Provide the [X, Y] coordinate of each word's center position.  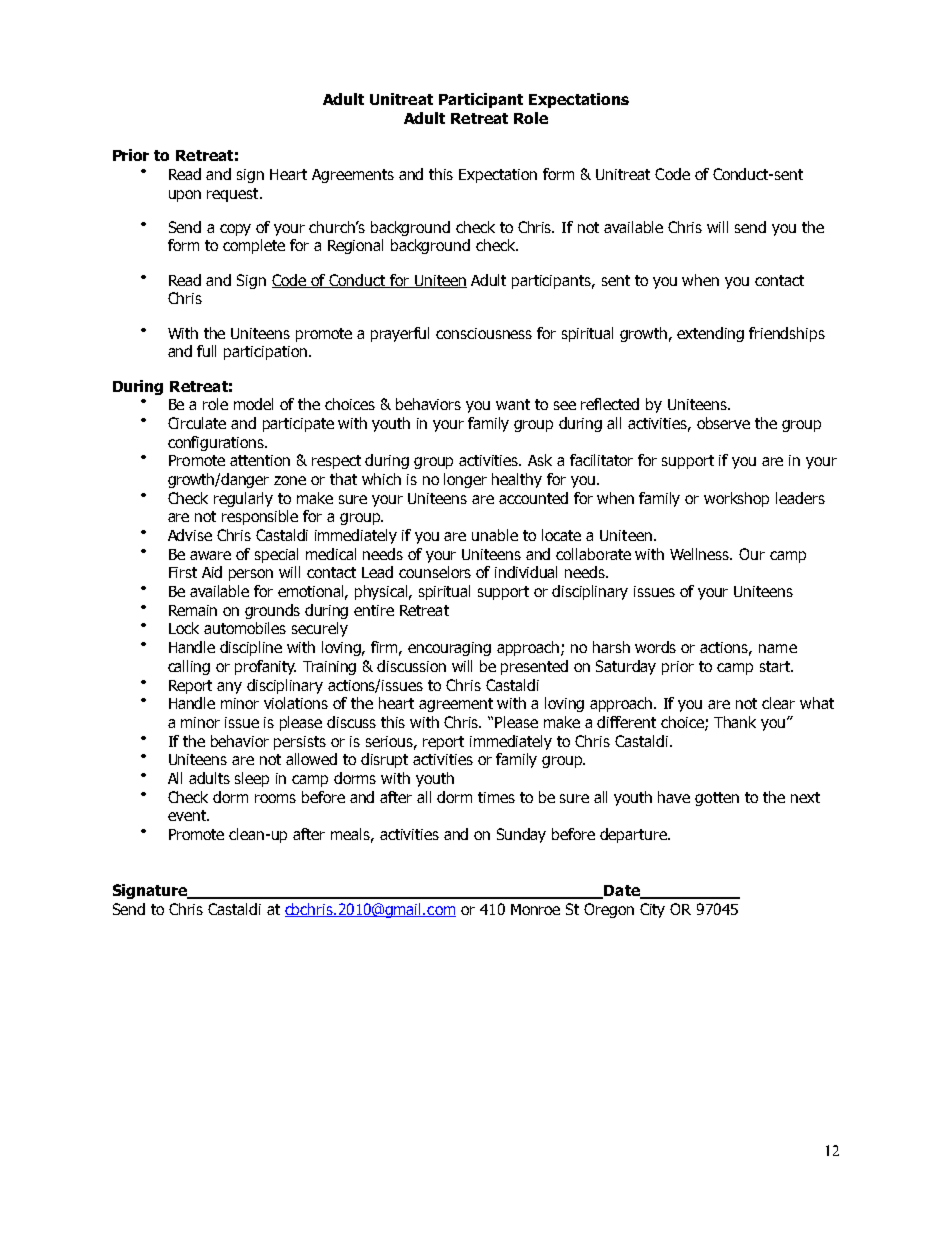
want [513, 404]
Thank [735, 722]
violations [296, 703]
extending [710, 334]
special [276, 555]
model [253, 404]
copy [235, 230]
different [626, 722]
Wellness [701, 554]
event [188, 815]
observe [723, 423]
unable [495, 535]
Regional [355, 246]
